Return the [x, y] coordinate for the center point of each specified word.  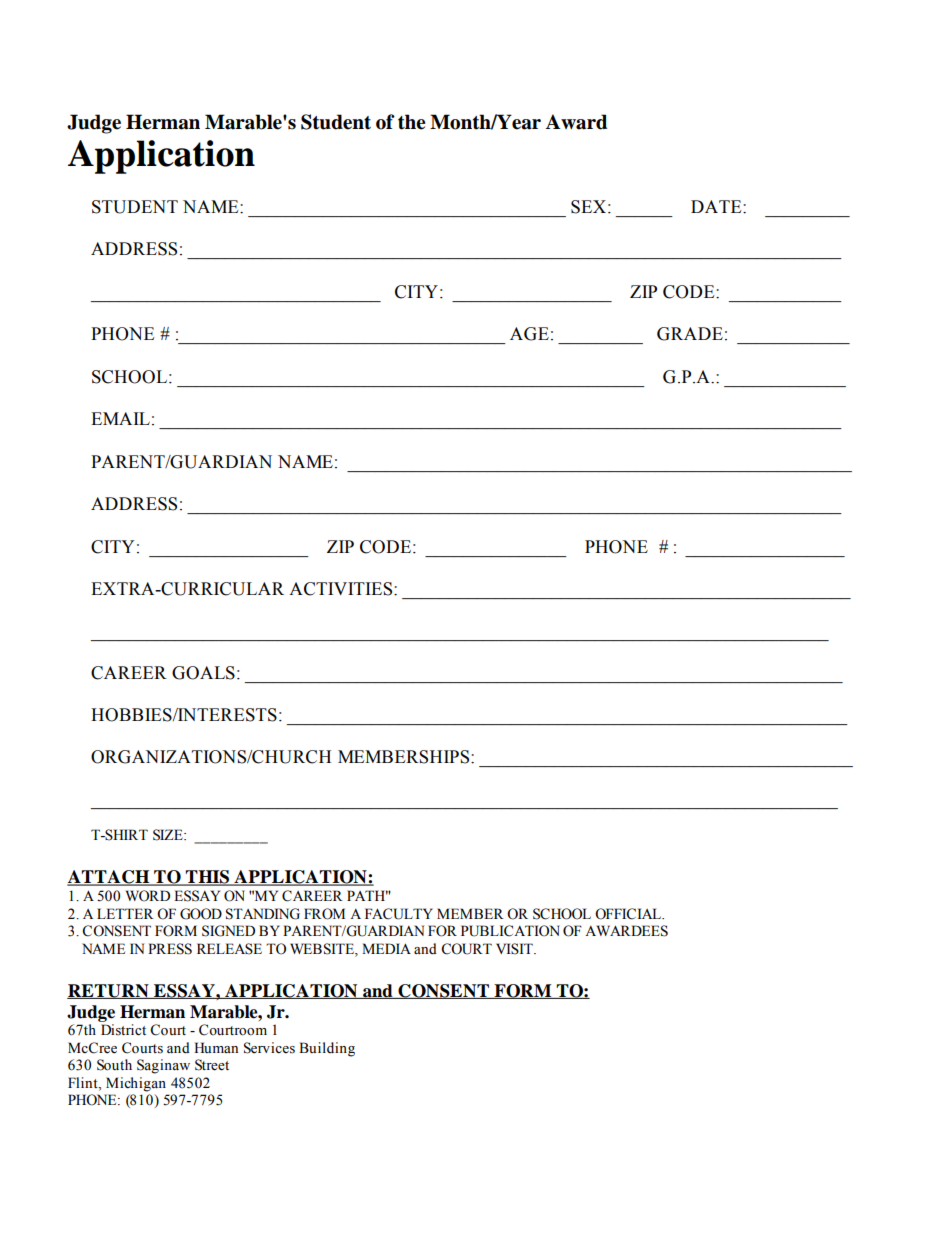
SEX [588, 207]
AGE [529, 334]
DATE [717, 206]
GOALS [203, 673]
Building [327, 1049]
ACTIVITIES [342, 589]
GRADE [690, 334]
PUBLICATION [510, 931]
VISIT [515, 949]
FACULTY [399, 914]
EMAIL [120, 418]
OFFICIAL [629, 914]
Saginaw [163, 1066]
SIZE [169, 835]
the [412, 122]
